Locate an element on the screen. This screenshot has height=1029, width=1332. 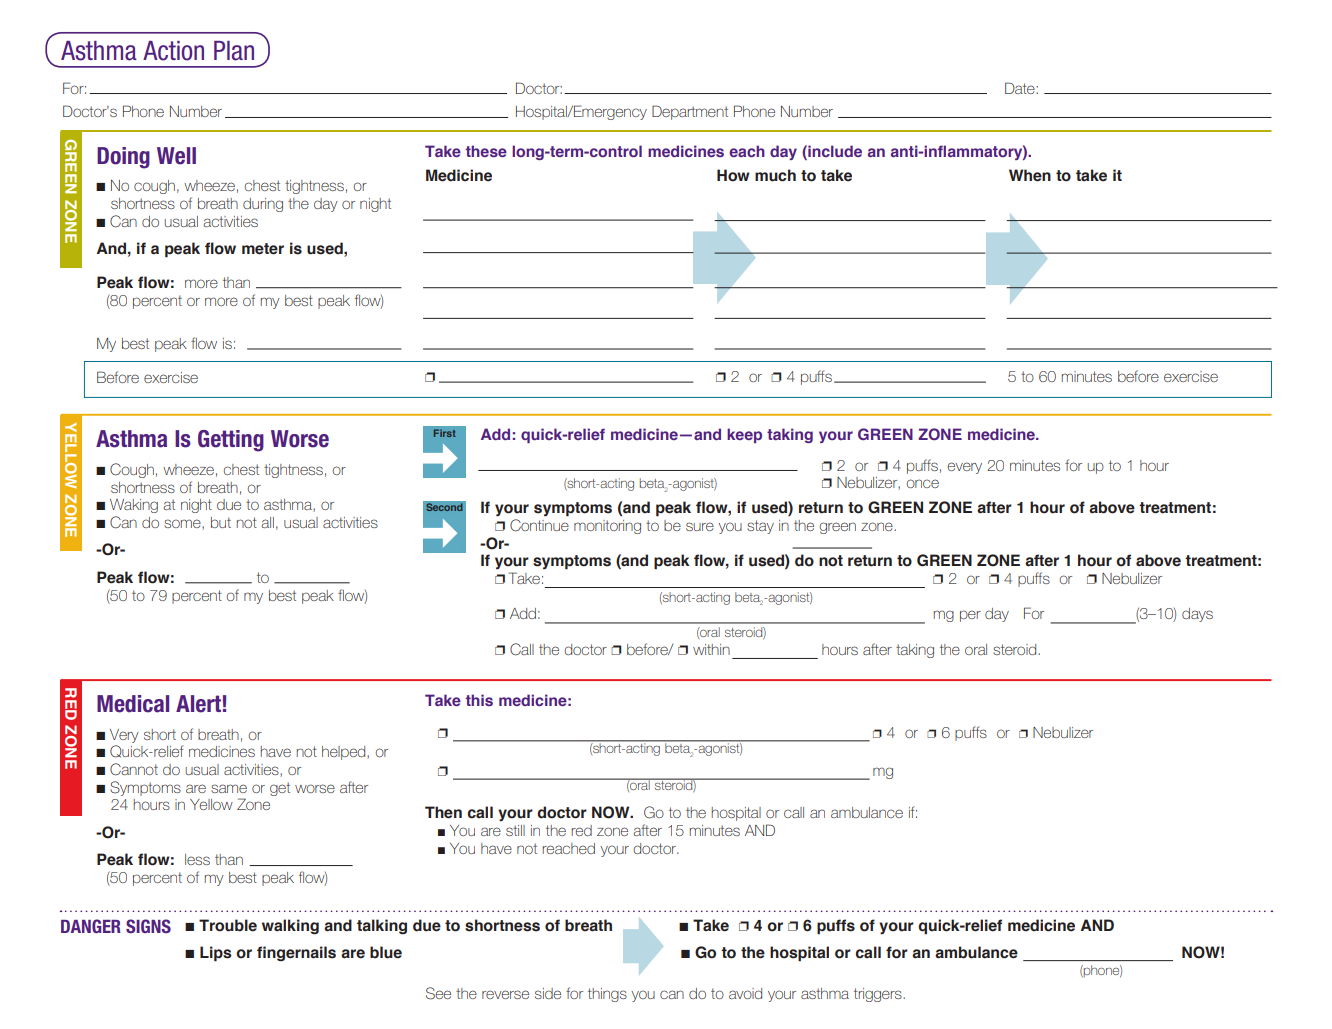
within is located at coordinates (711, 649).
